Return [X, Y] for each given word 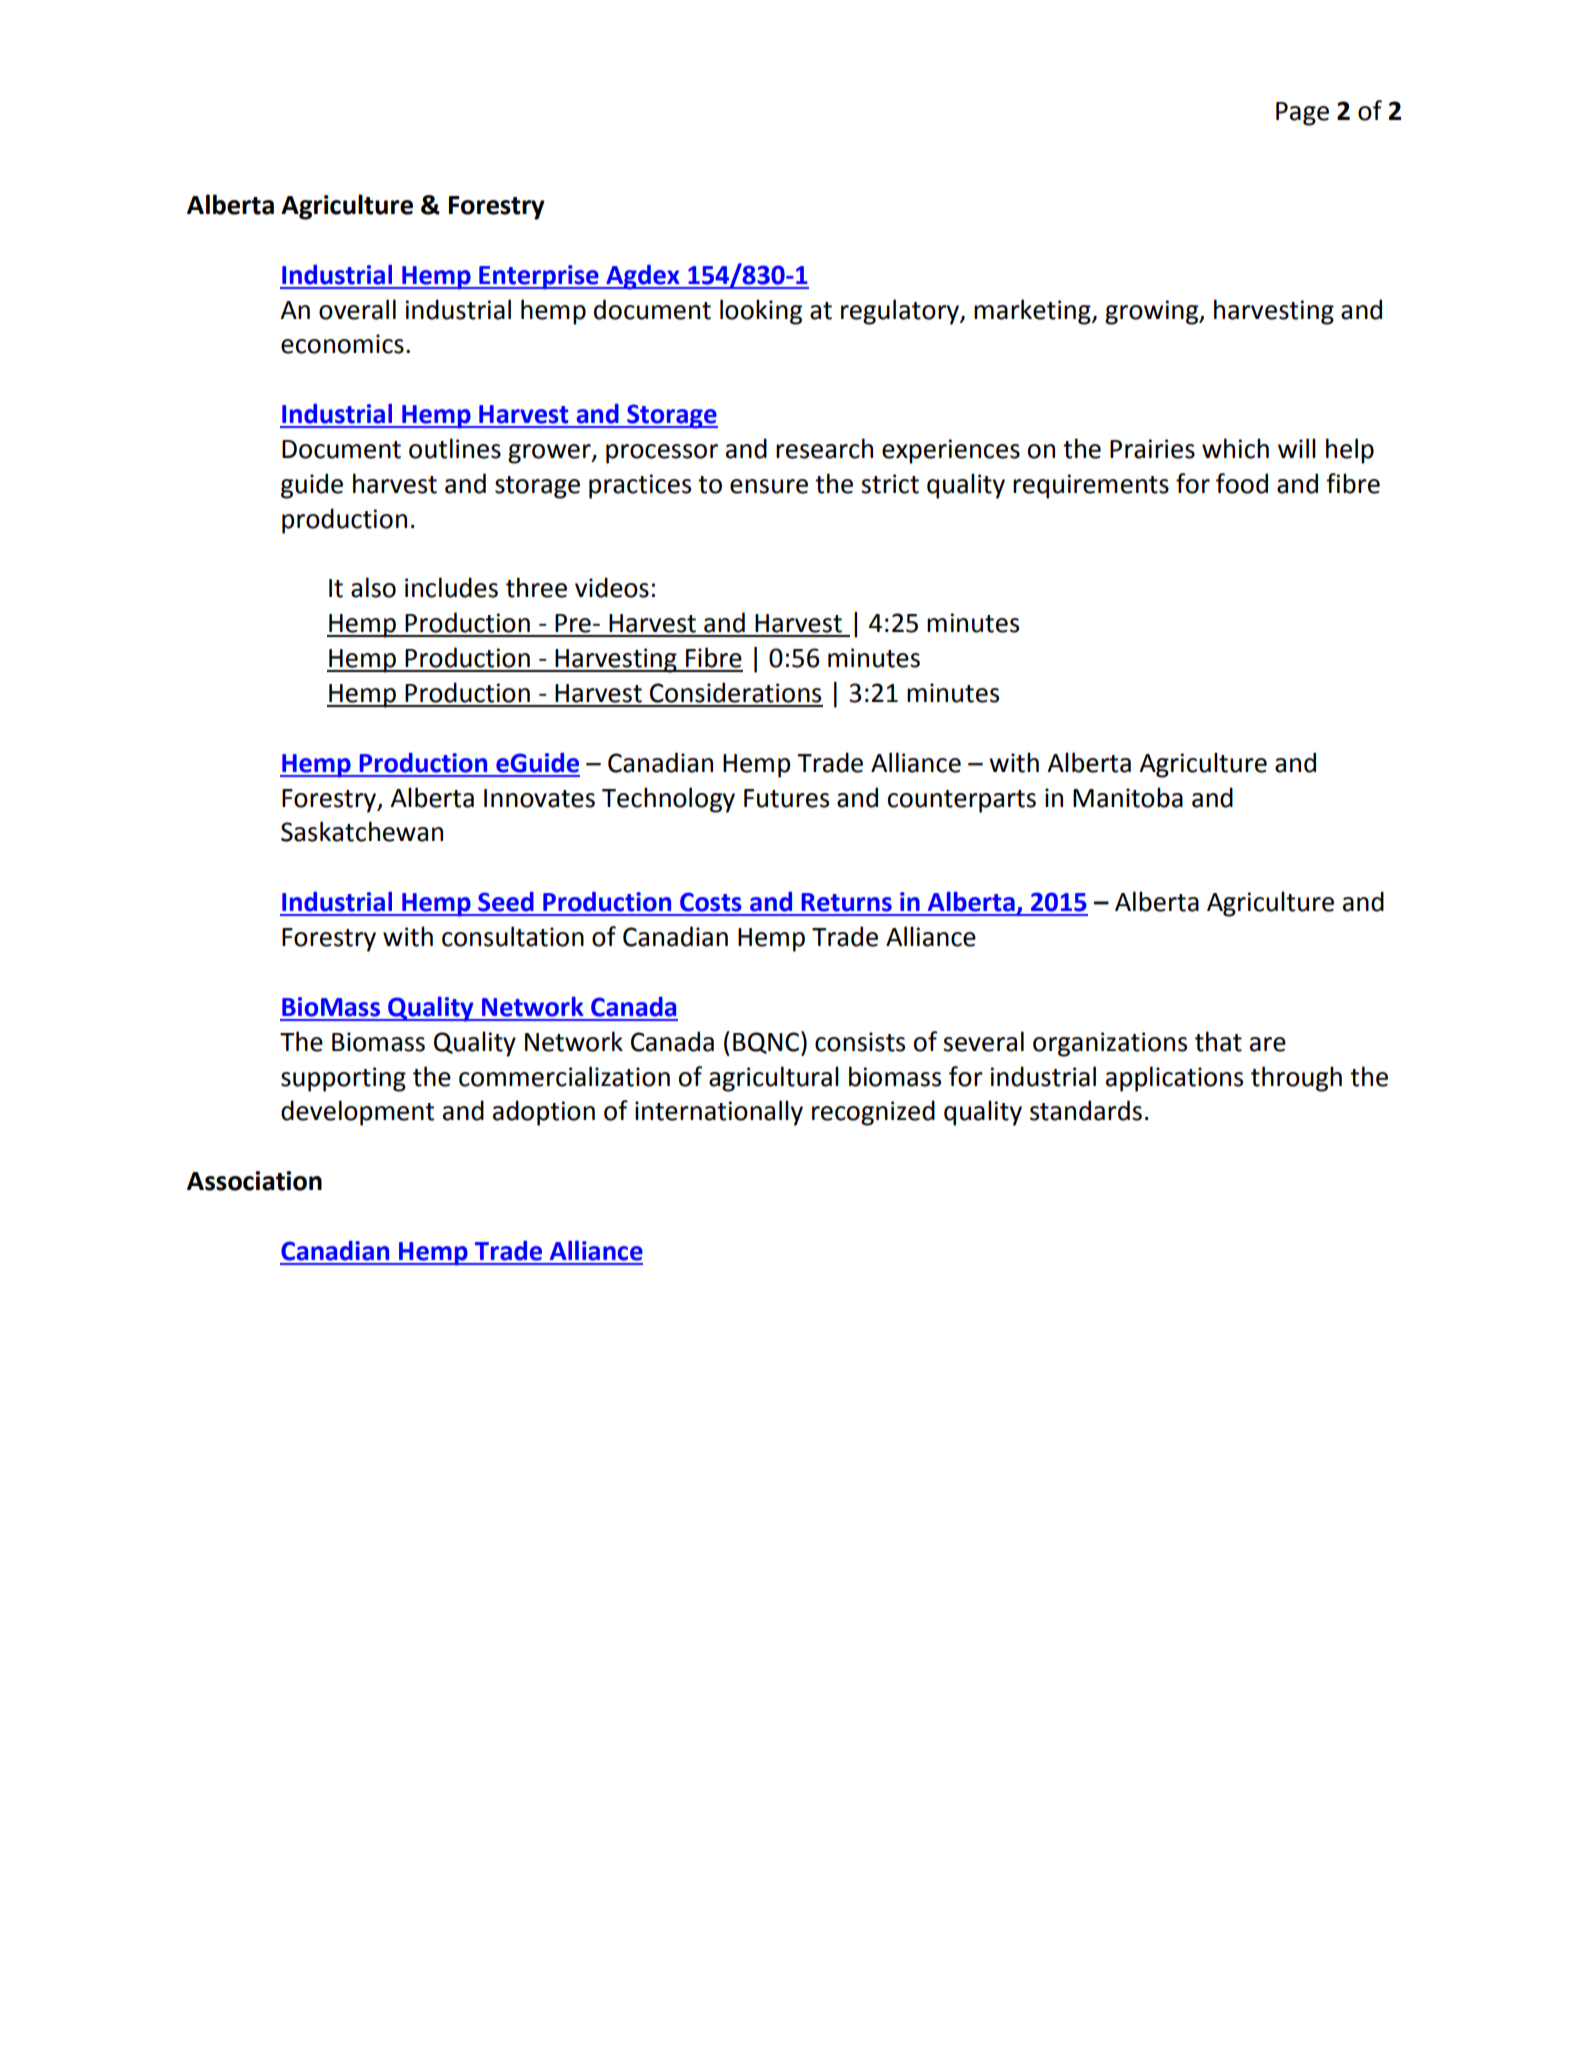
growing [1153, 312]
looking [761, 312]
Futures [786, 798]
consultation [513, 936]
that [1218, 1041]
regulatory [901, 312]
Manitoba [1128, 797]
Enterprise [539, 277]
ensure [769, 486]
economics [342, 344]
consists [860, 1042]
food [1242, 483]
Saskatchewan [362, 831]
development [357, 1113]
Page [1302, 114]
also [373, 587]
